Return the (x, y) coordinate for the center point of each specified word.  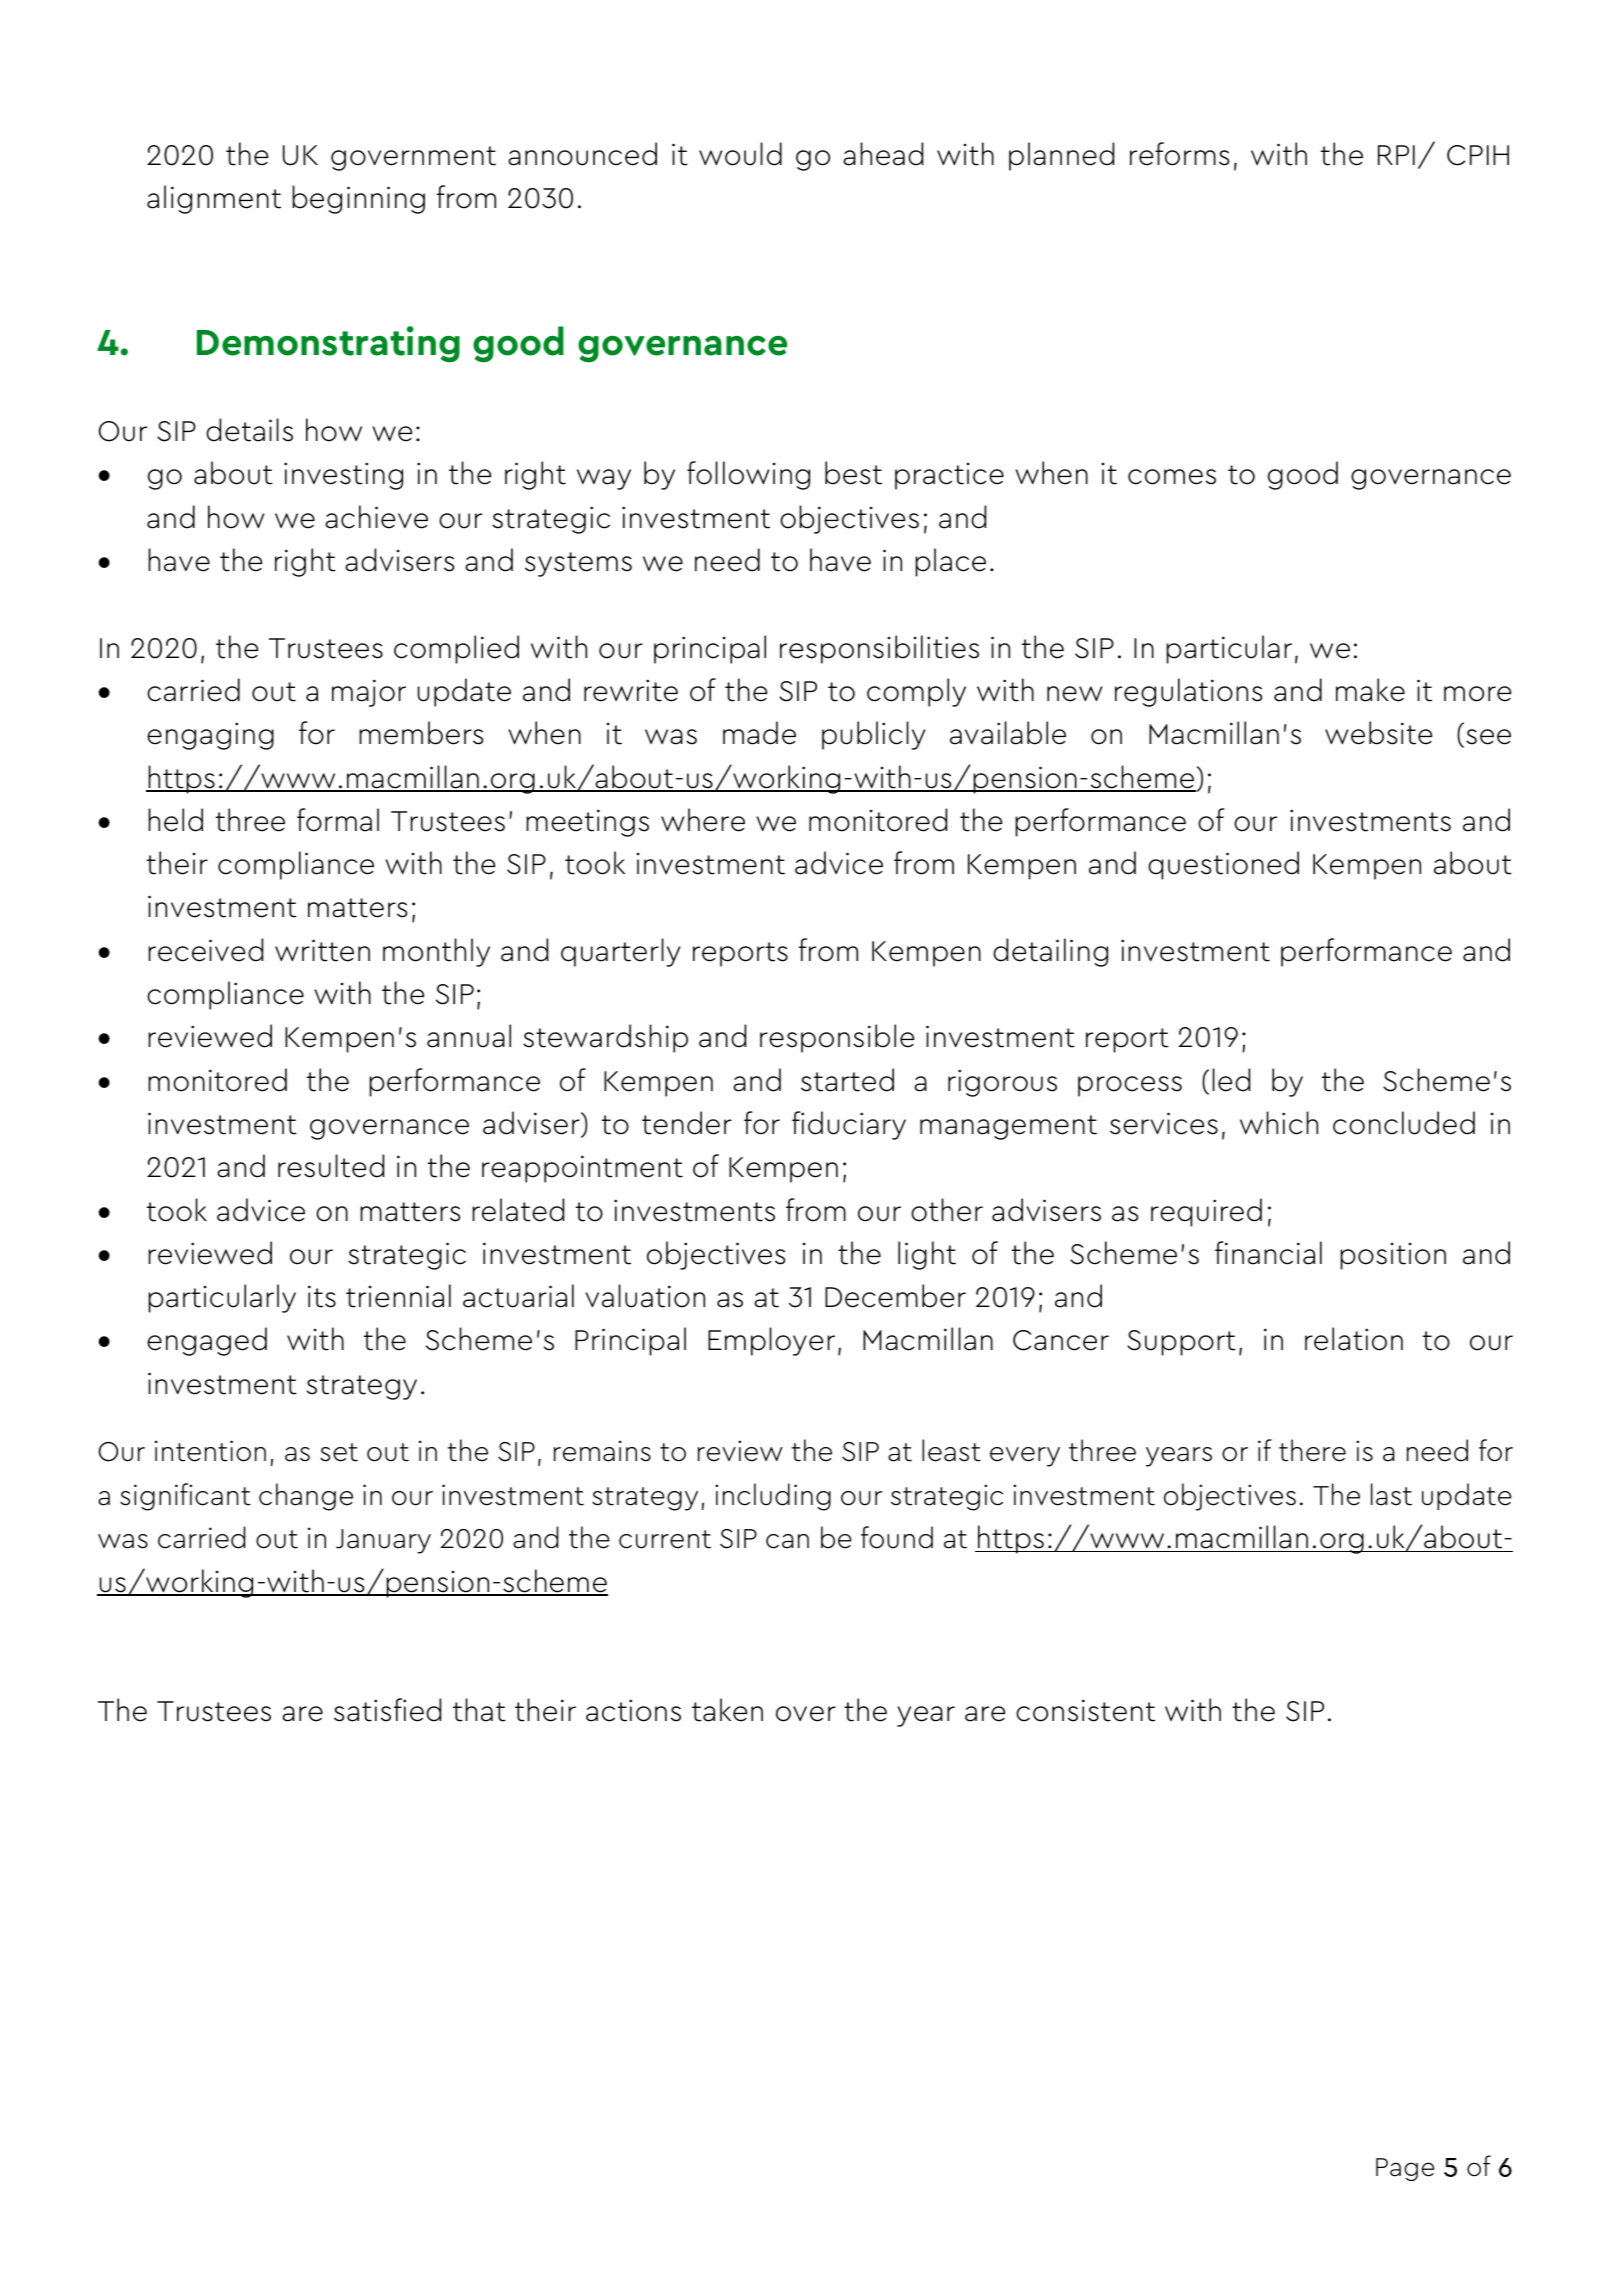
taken (727, 1710)
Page (1405, 2169)
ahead (883, 154)
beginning (358, 199)
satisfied (387, 1710)
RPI (1396, 155)
